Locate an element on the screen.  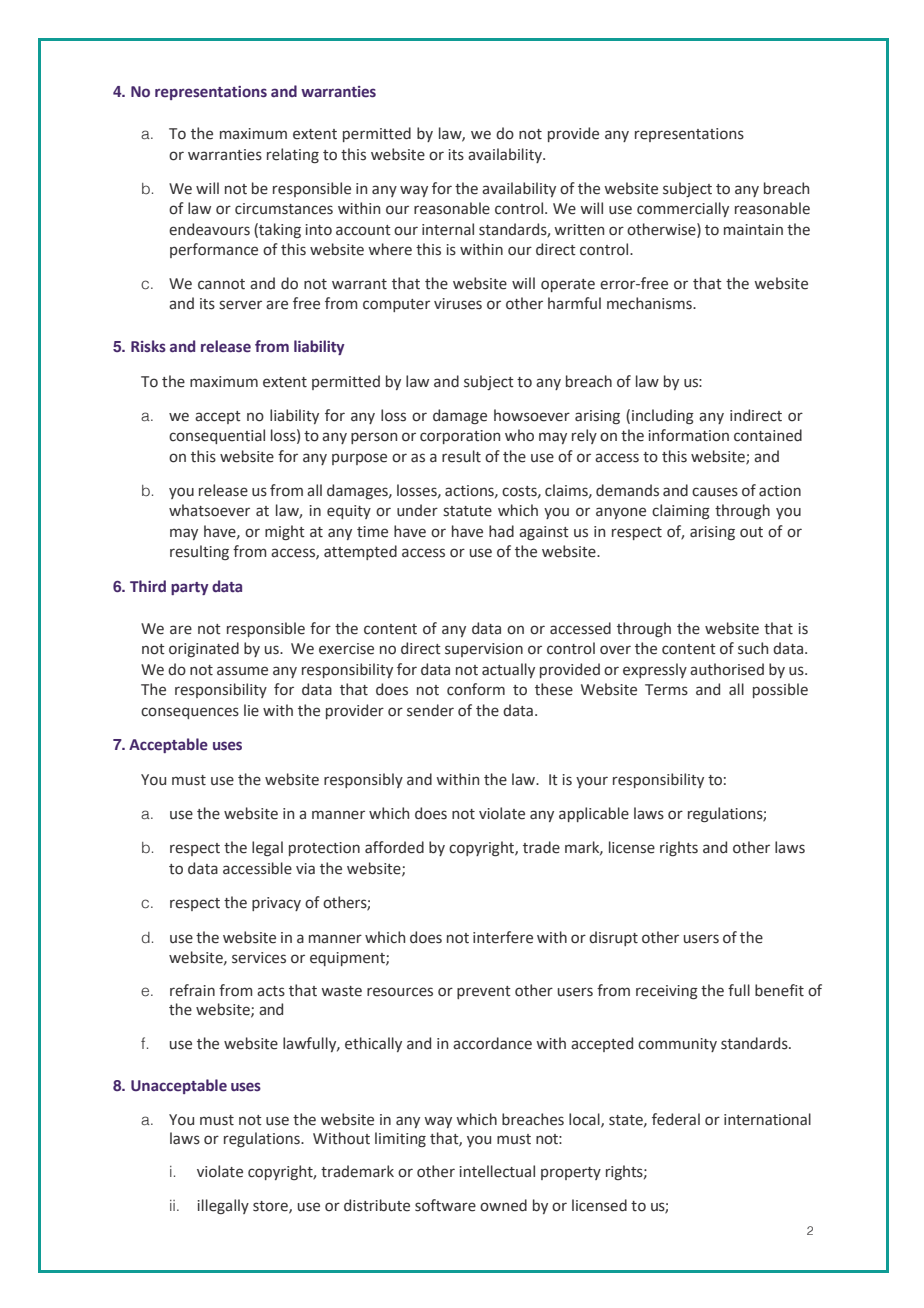
commercially is located at coordinates (683, 209).
